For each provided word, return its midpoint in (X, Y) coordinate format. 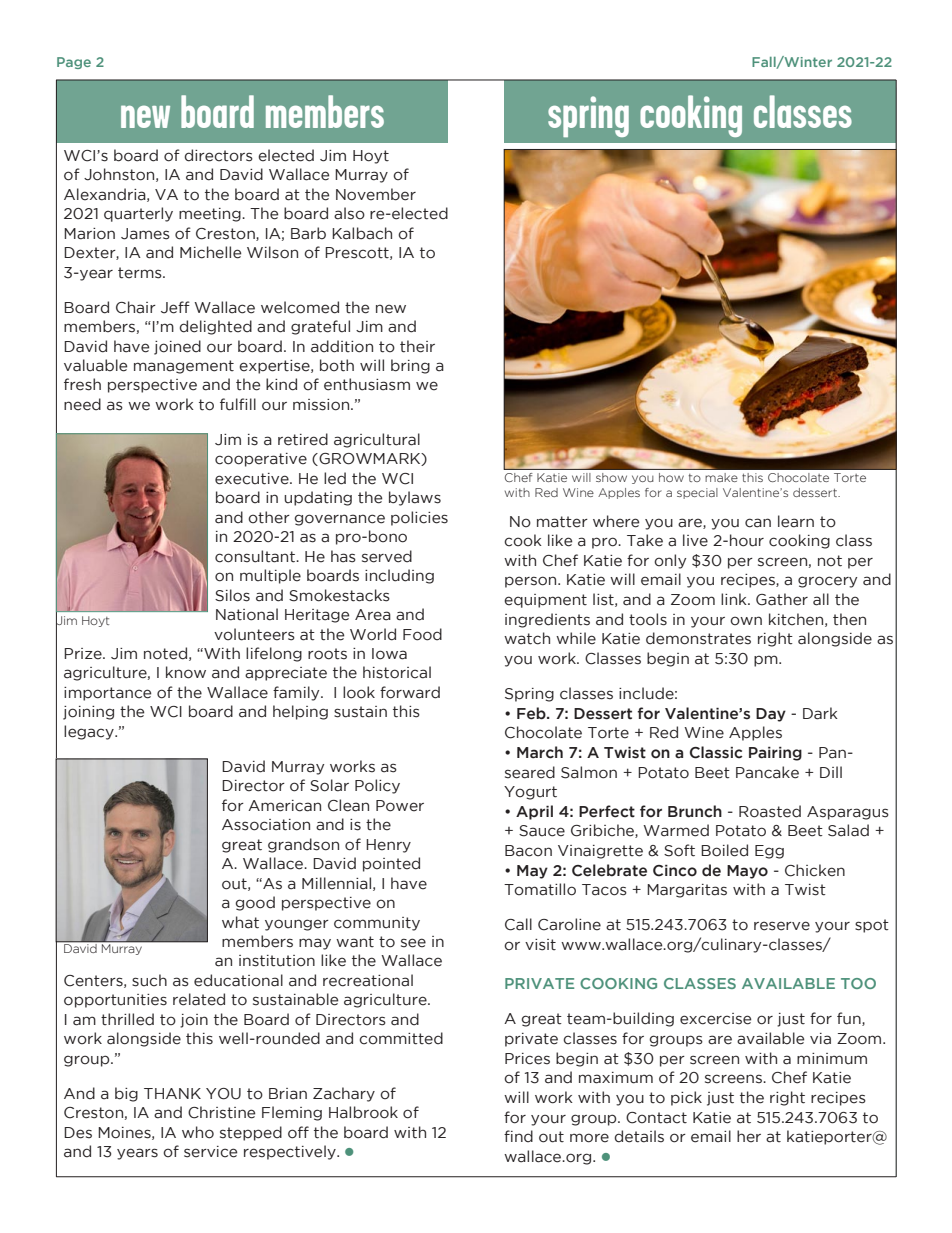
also (349, 213)
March (540, 752)
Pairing (775, 754)
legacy (90, 732)
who (198, 1132)
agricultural (377, 440)
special (697, 493)
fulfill (238, 404)
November (376, 194)
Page (74, 63)
